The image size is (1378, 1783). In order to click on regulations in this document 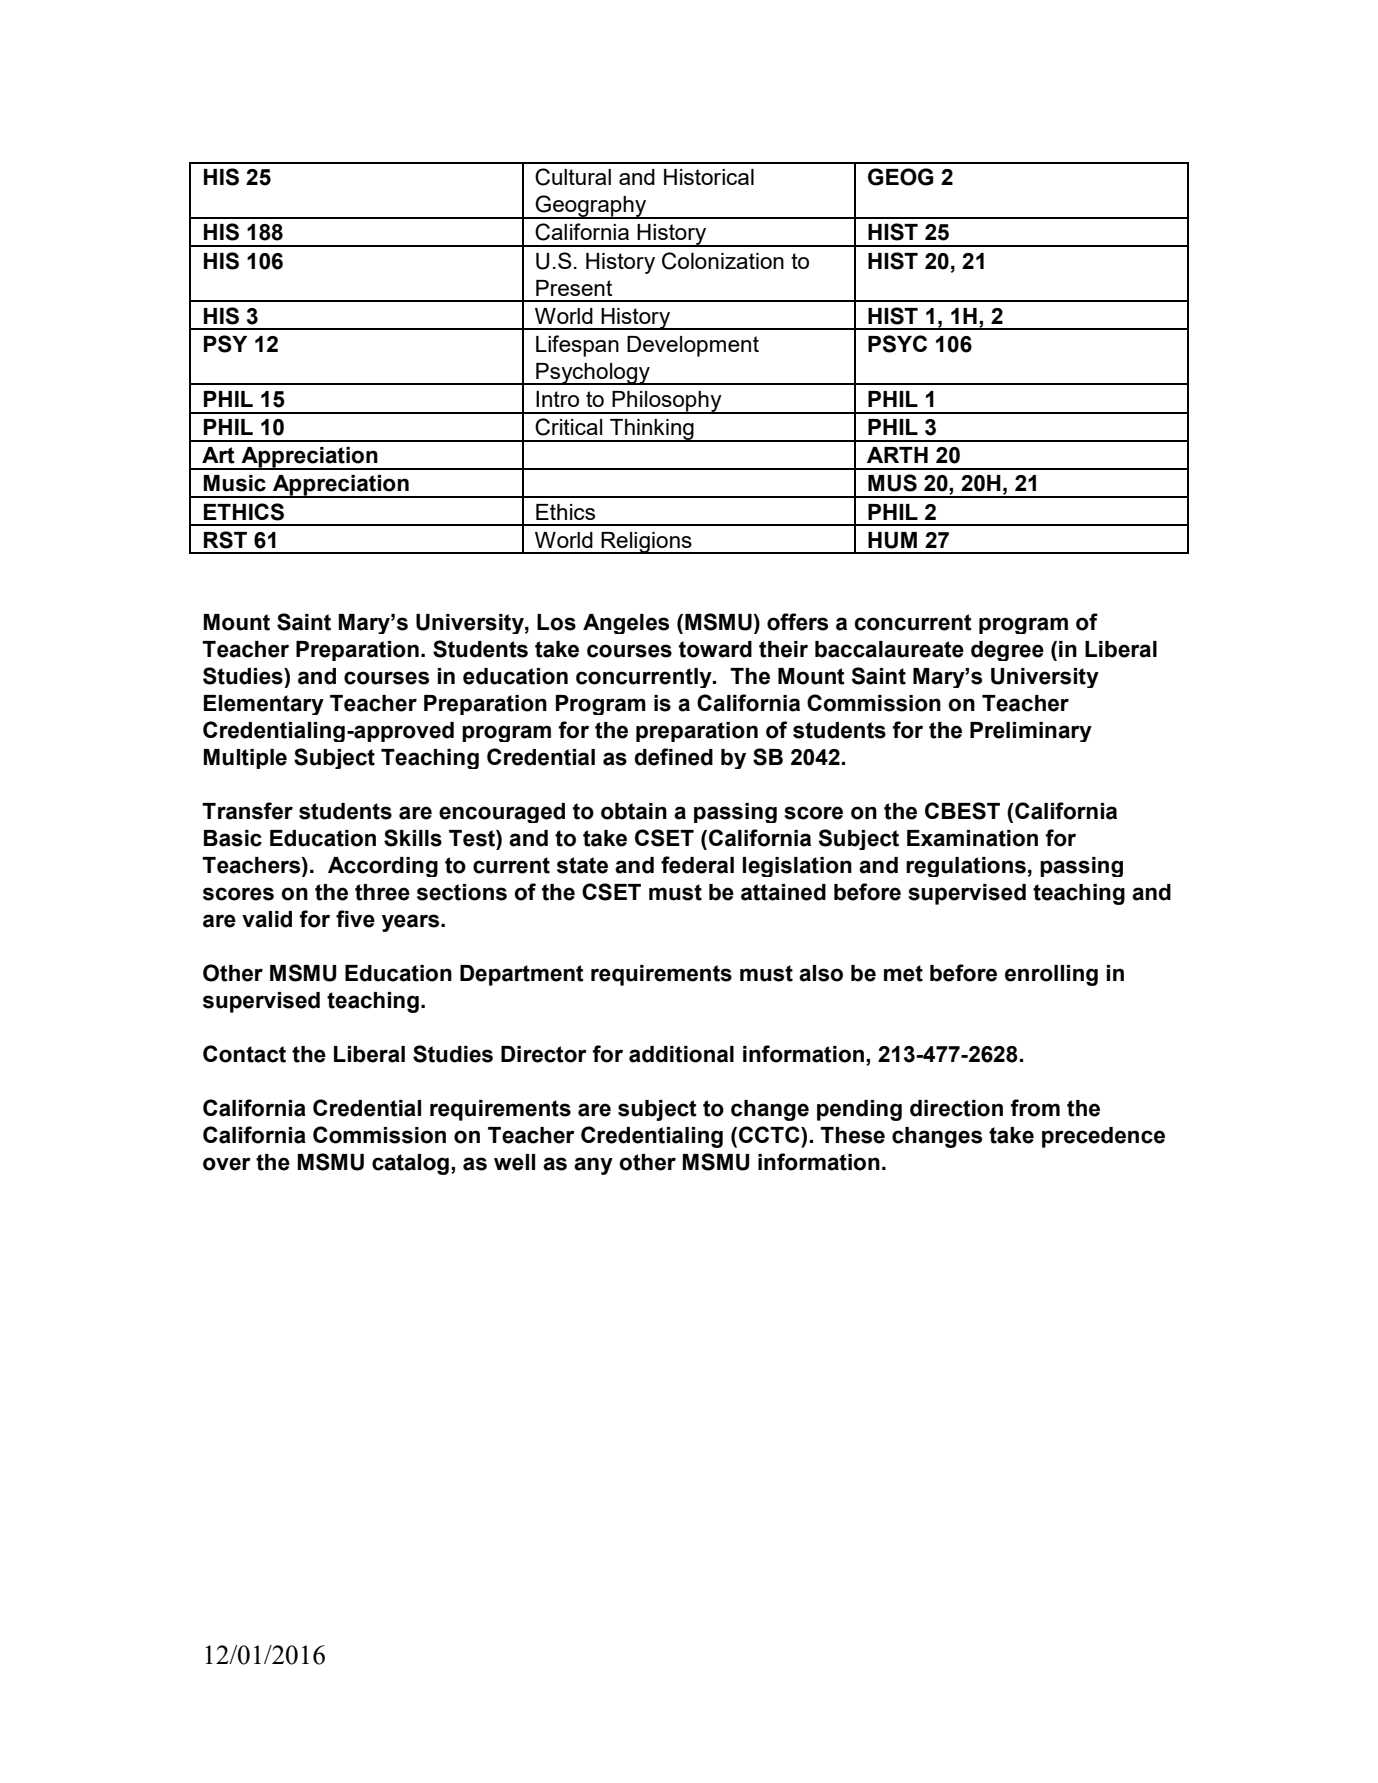, I will do `click(966, 867)`.
